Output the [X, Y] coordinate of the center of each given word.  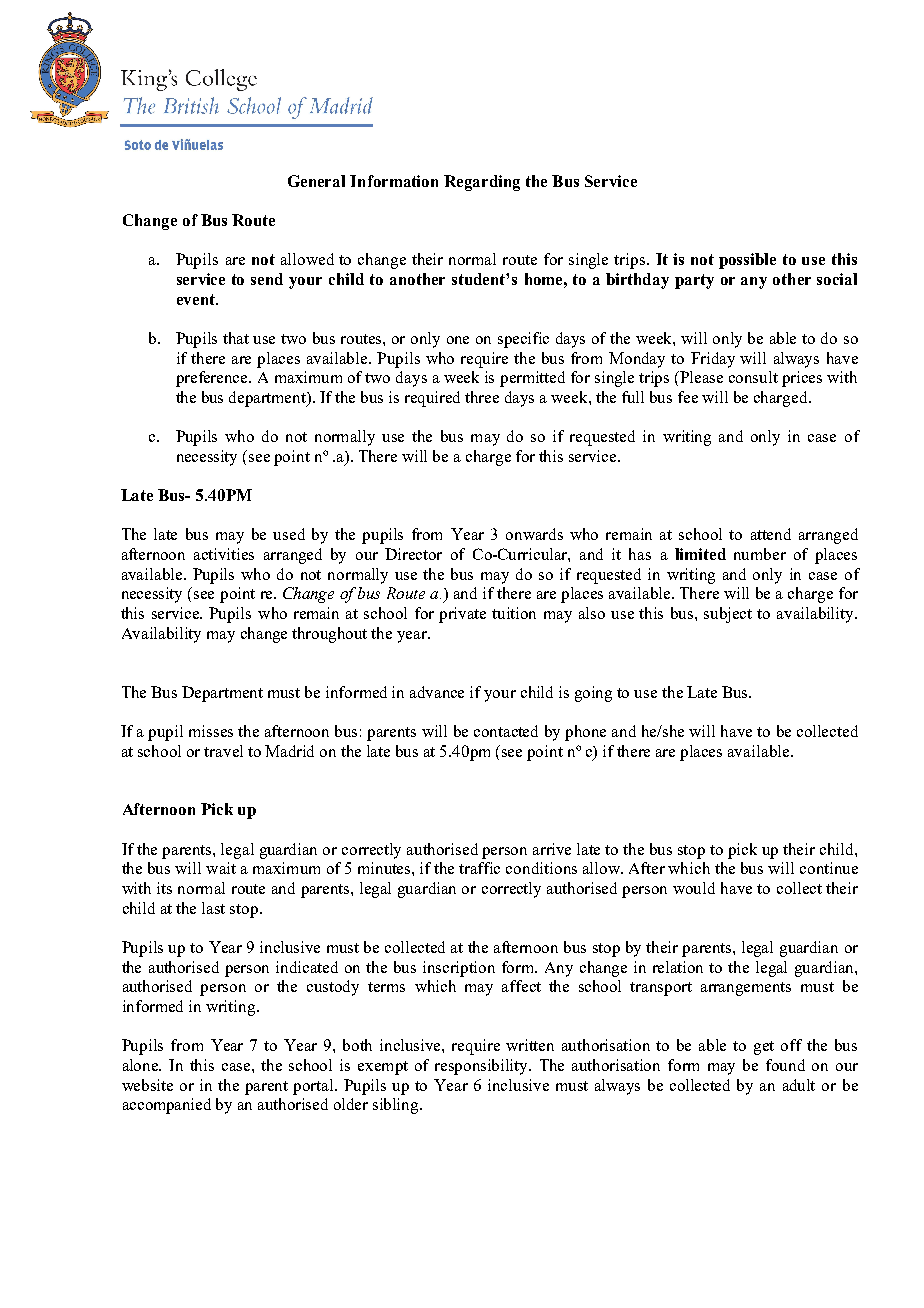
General [316, 181]
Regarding [482, 183]
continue [829, 868]
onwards [534, 534]
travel [223, 751]
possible [747, 261]
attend [771, 534]
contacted [506, 731]
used [289, 534]
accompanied [167, 1106]
